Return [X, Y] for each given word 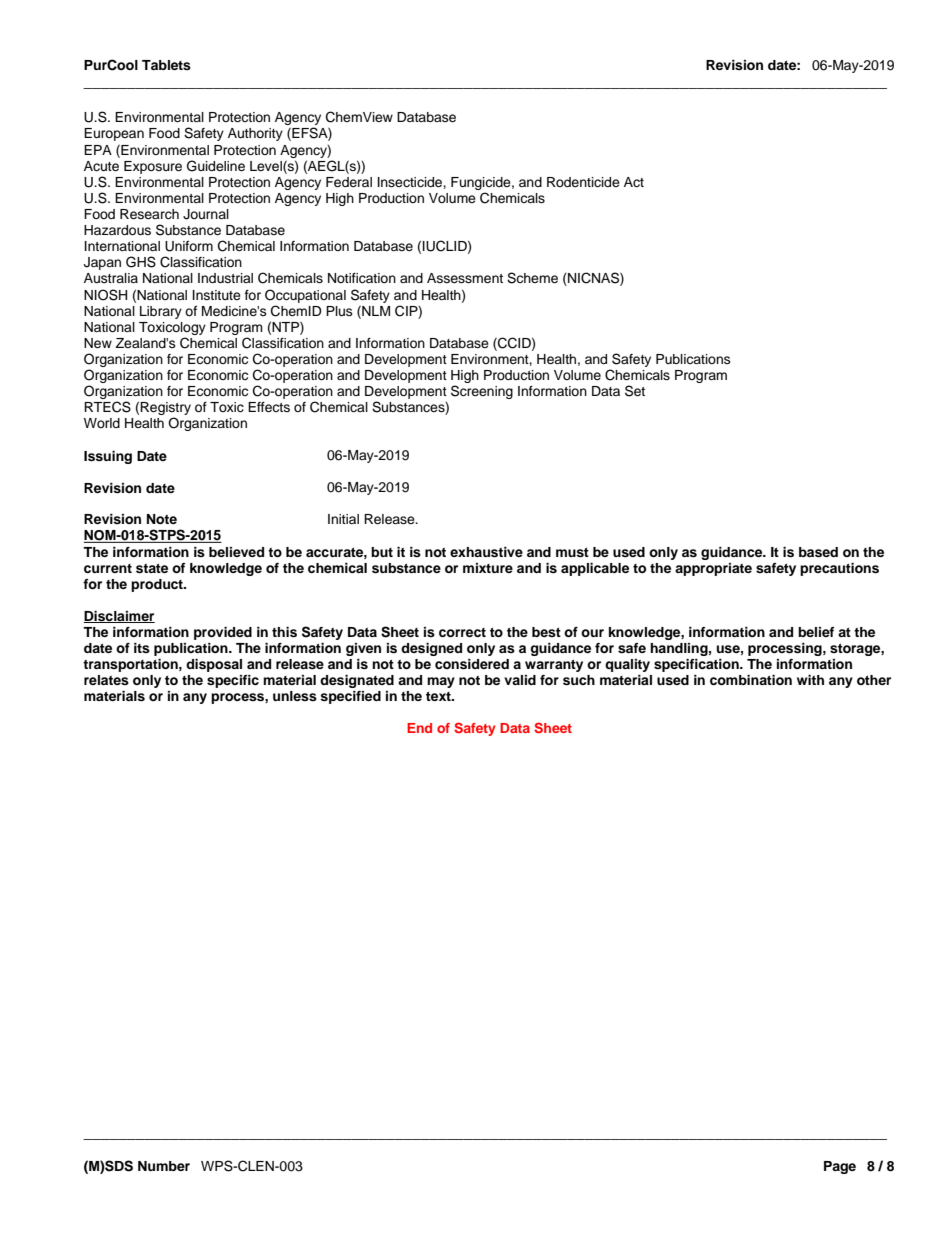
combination [751, 680]
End [419, 728]
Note [162, 519]
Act [634, 182]
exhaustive [486, 552]
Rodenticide [583, 182]
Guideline [216, 166]
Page [840, 1167]
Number [164, 1166]
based [818, 552]
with [810, 680]
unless [295, 696]
